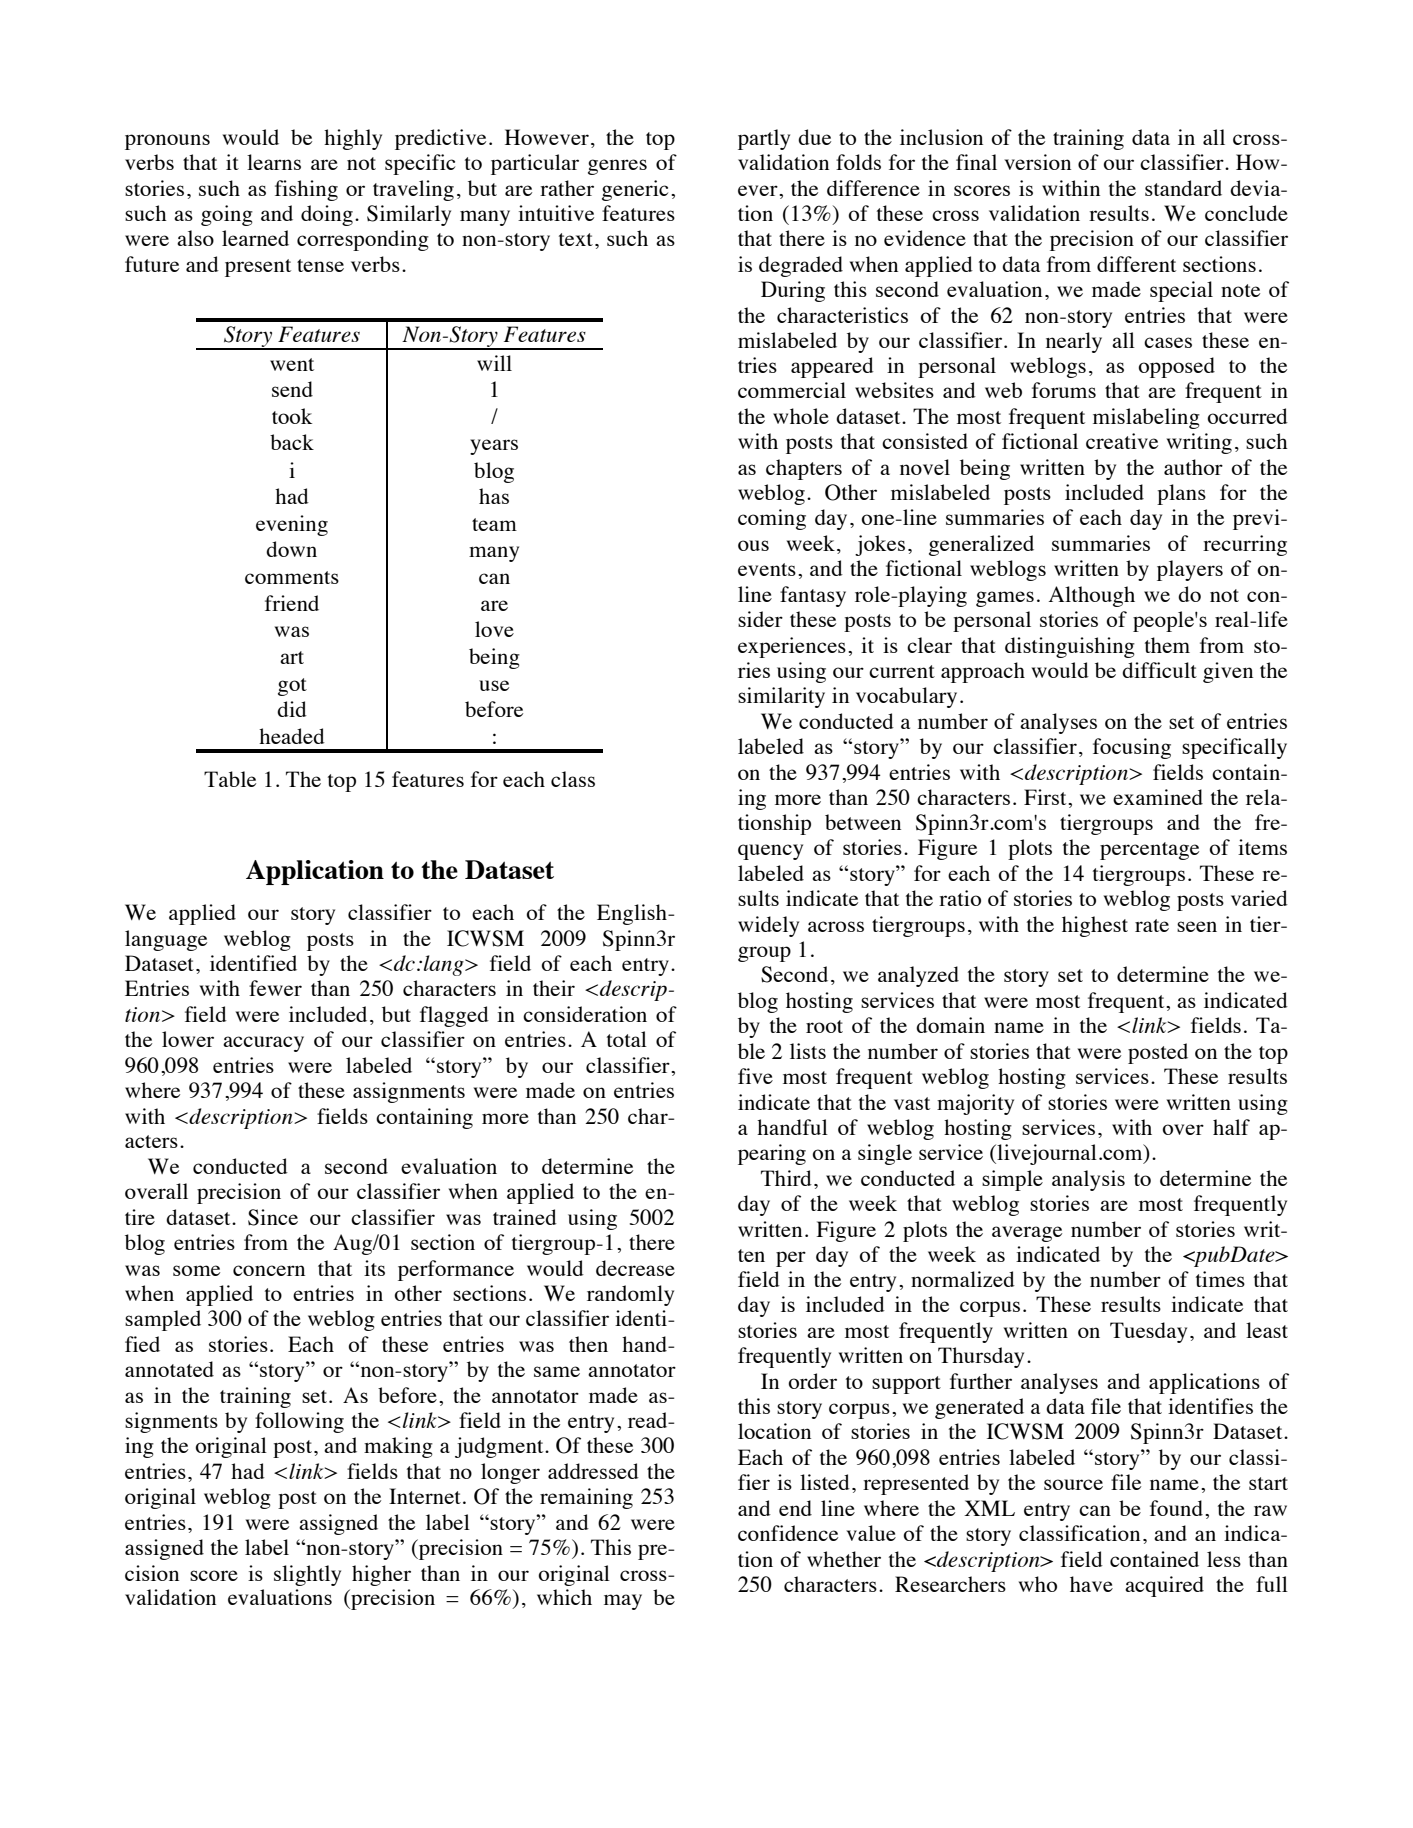 The width and height of the screenshot is (1413, 1828). Describe the element at coordinates (1095, 926) in the screenshot. I see `highest` at that location.
